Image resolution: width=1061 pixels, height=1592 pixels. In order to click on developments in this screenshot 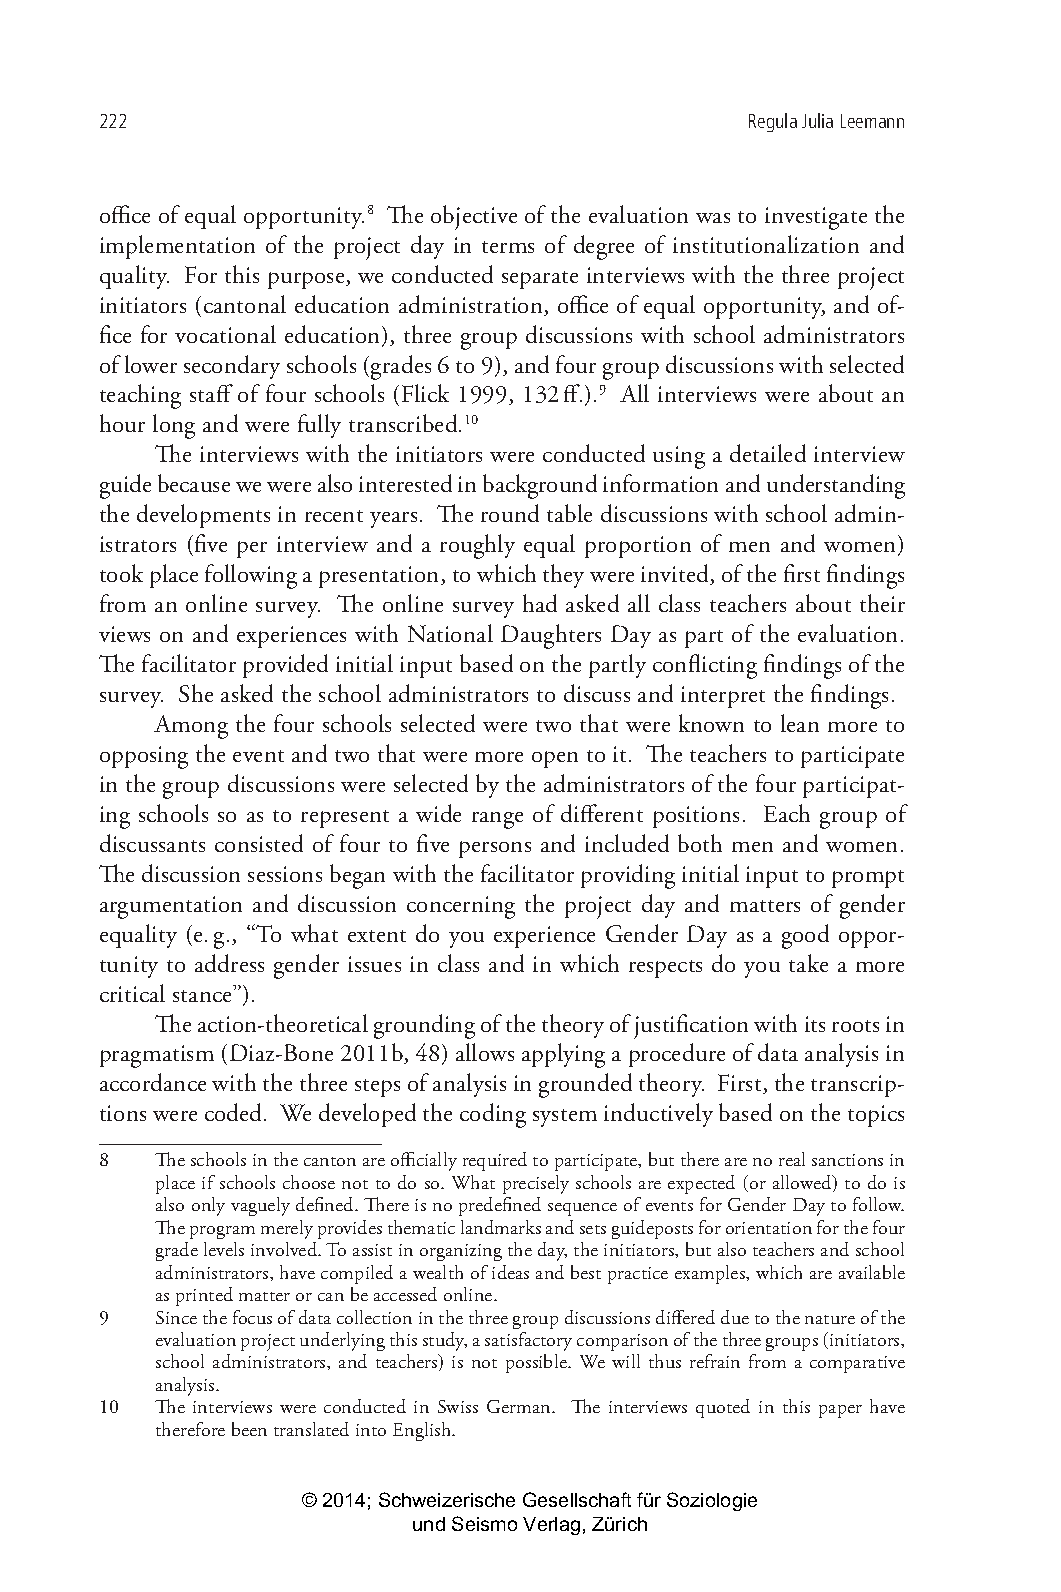, I will do `click(203, 516)`.
